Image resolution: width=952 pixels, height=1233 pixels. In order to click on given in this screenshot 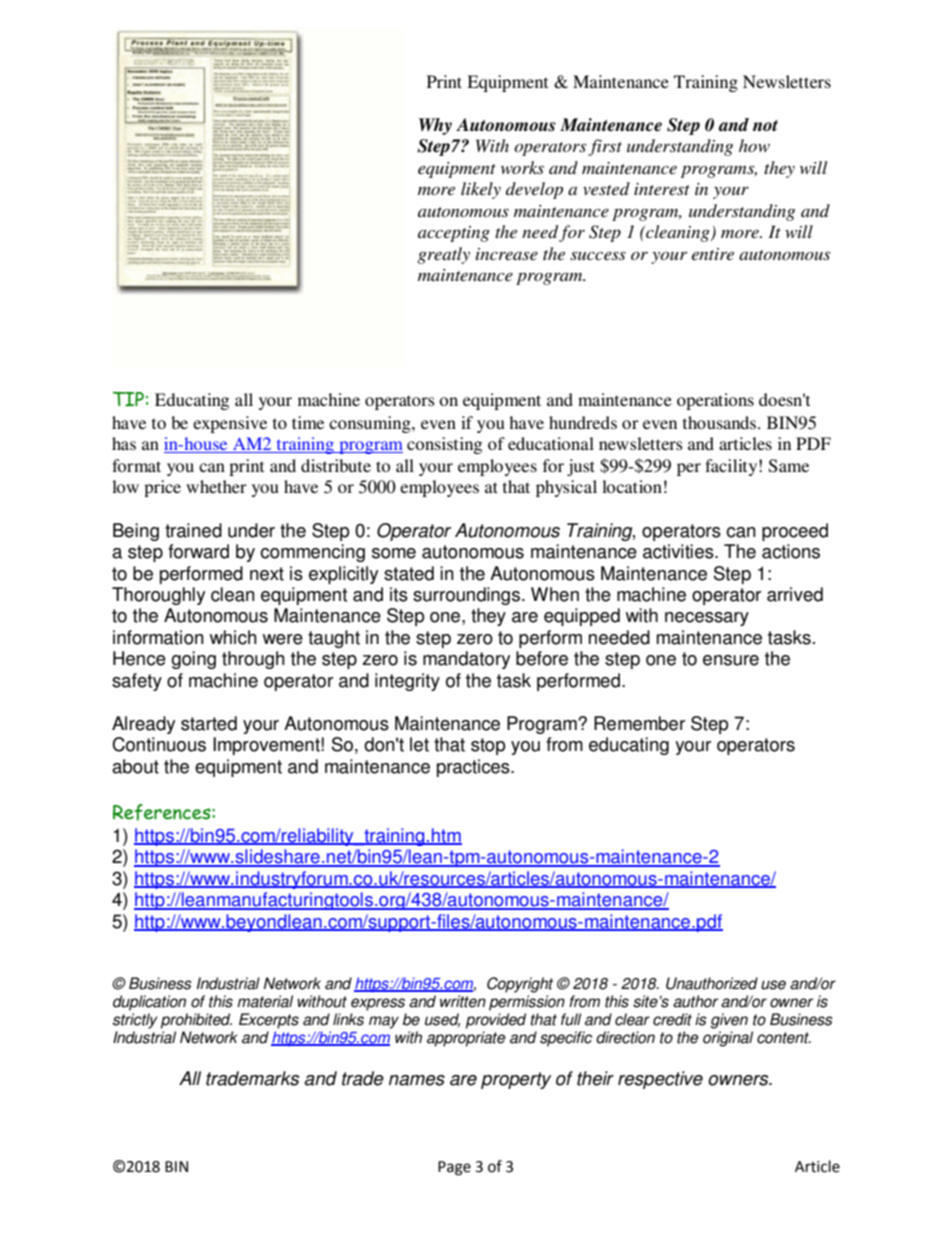, I will do `click(729, 1021)`.
